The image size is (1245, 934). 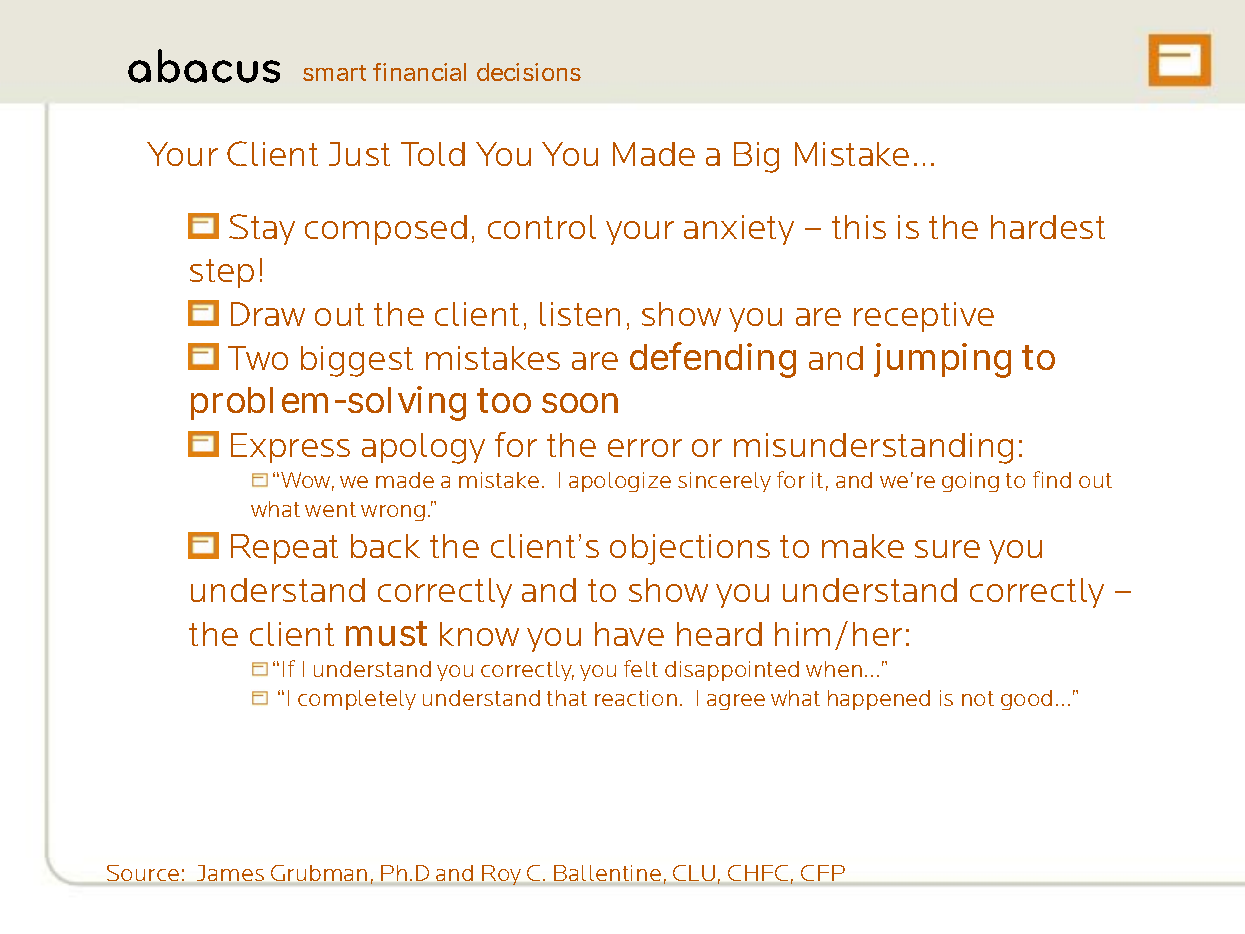 I want to click on financial, so click(x=419, y=72).
